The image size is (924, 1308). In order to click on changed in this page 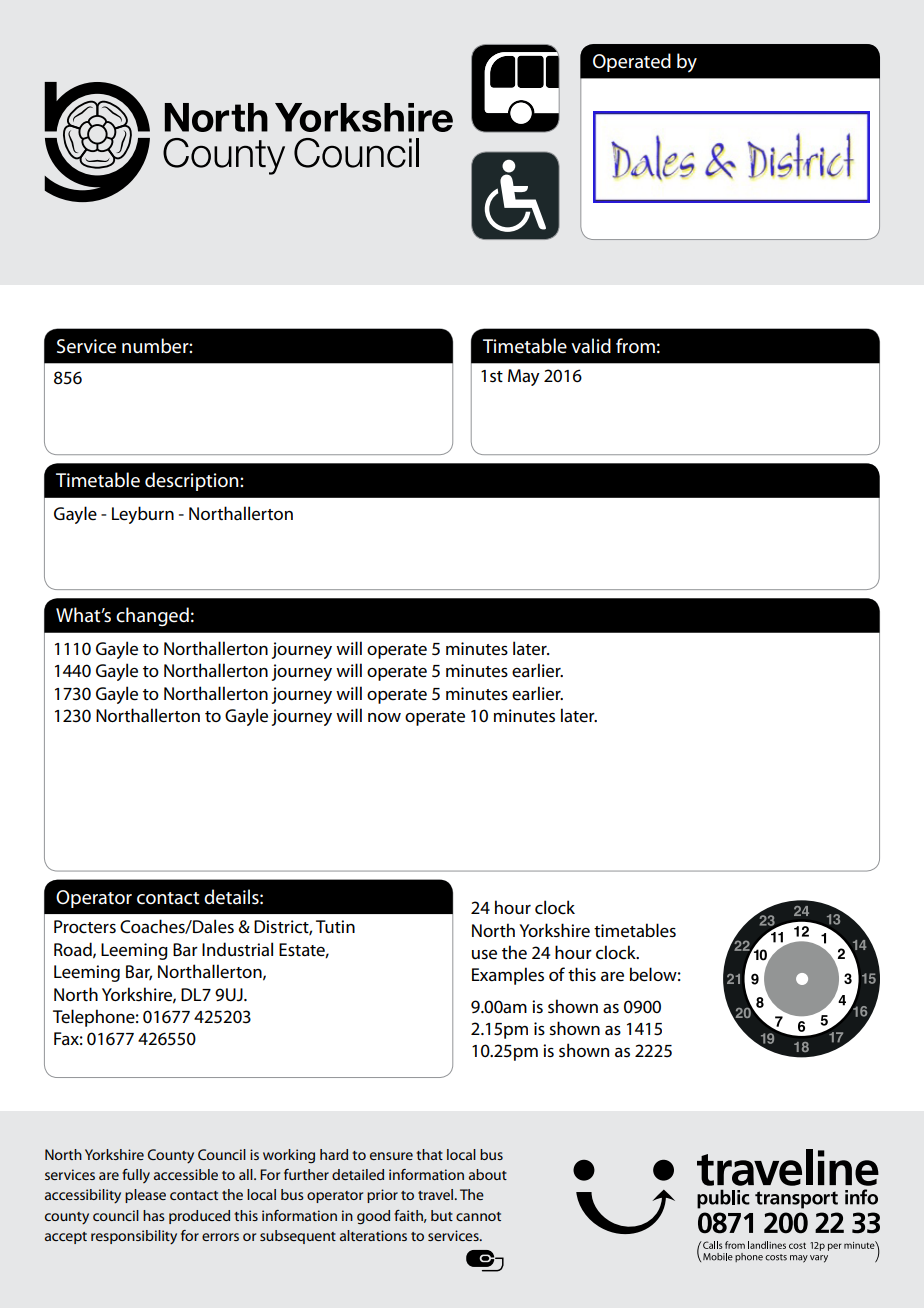, I will do `click(152, 616)`.
